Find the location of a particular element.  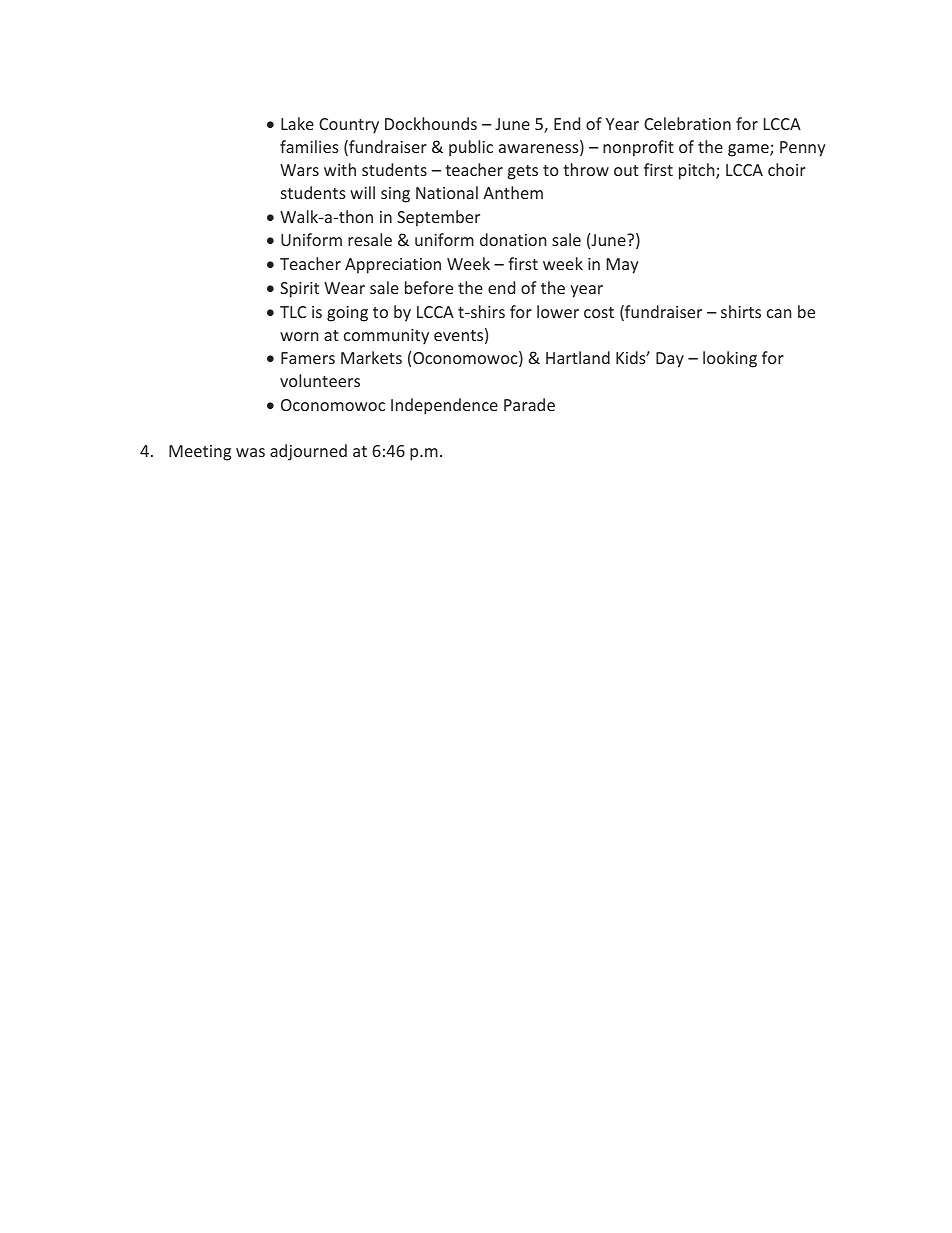

was is located at coordinates (250, 452).
